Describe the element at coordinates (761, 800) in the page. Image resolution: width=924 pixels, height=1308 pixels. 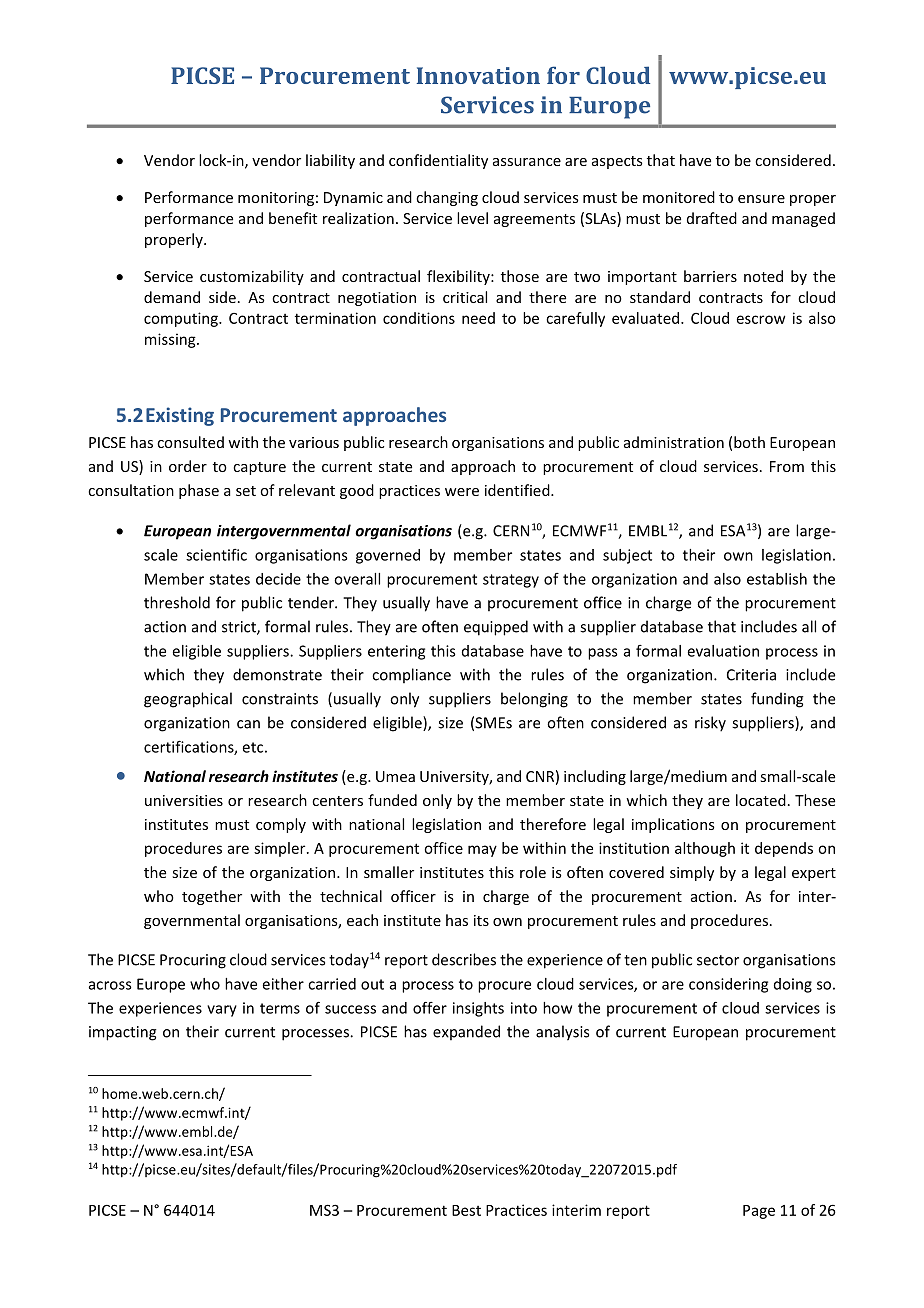
I see `located` at that location.
